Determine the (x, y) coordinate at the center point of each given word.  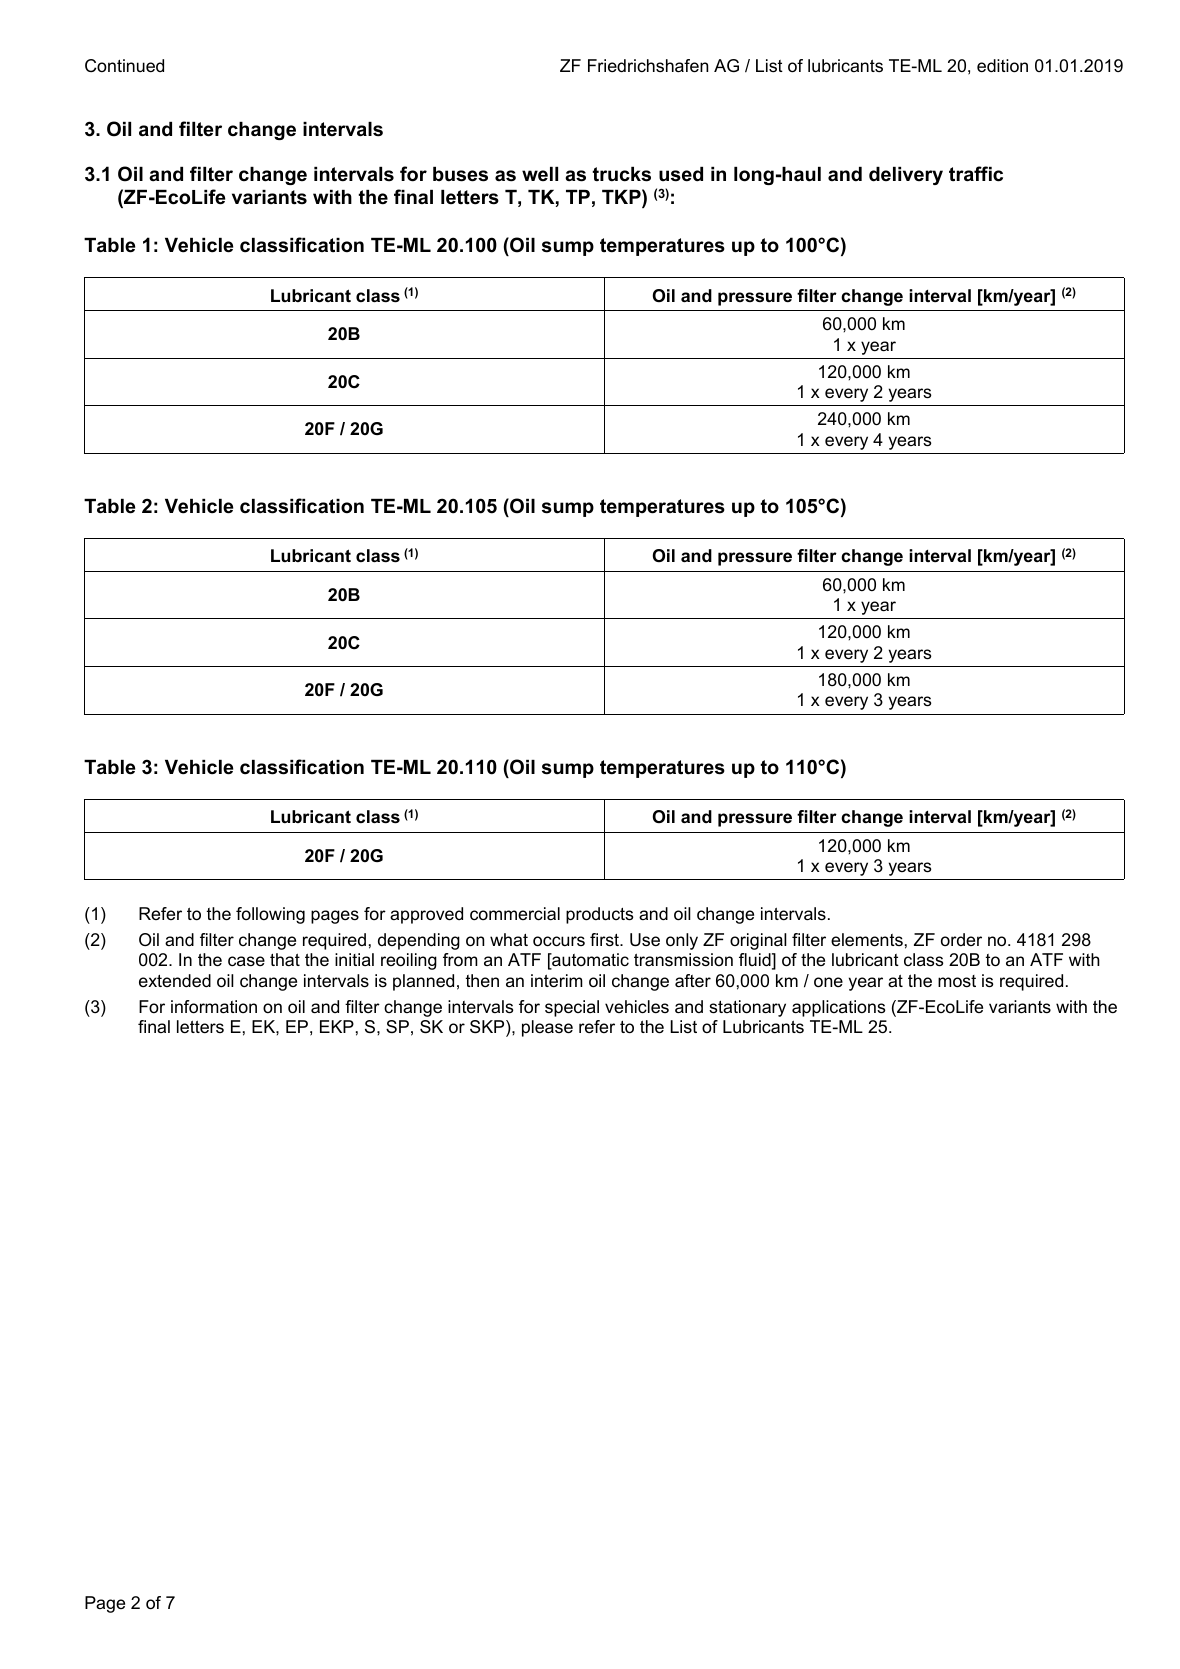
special (572, 1008)
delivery (906, 176)
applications (838, 1008)
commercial (515, 914)
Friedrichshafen (648, 66)
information (214, 1007)
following (270, 915)
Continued (124, 66)
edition (1002, 66)
